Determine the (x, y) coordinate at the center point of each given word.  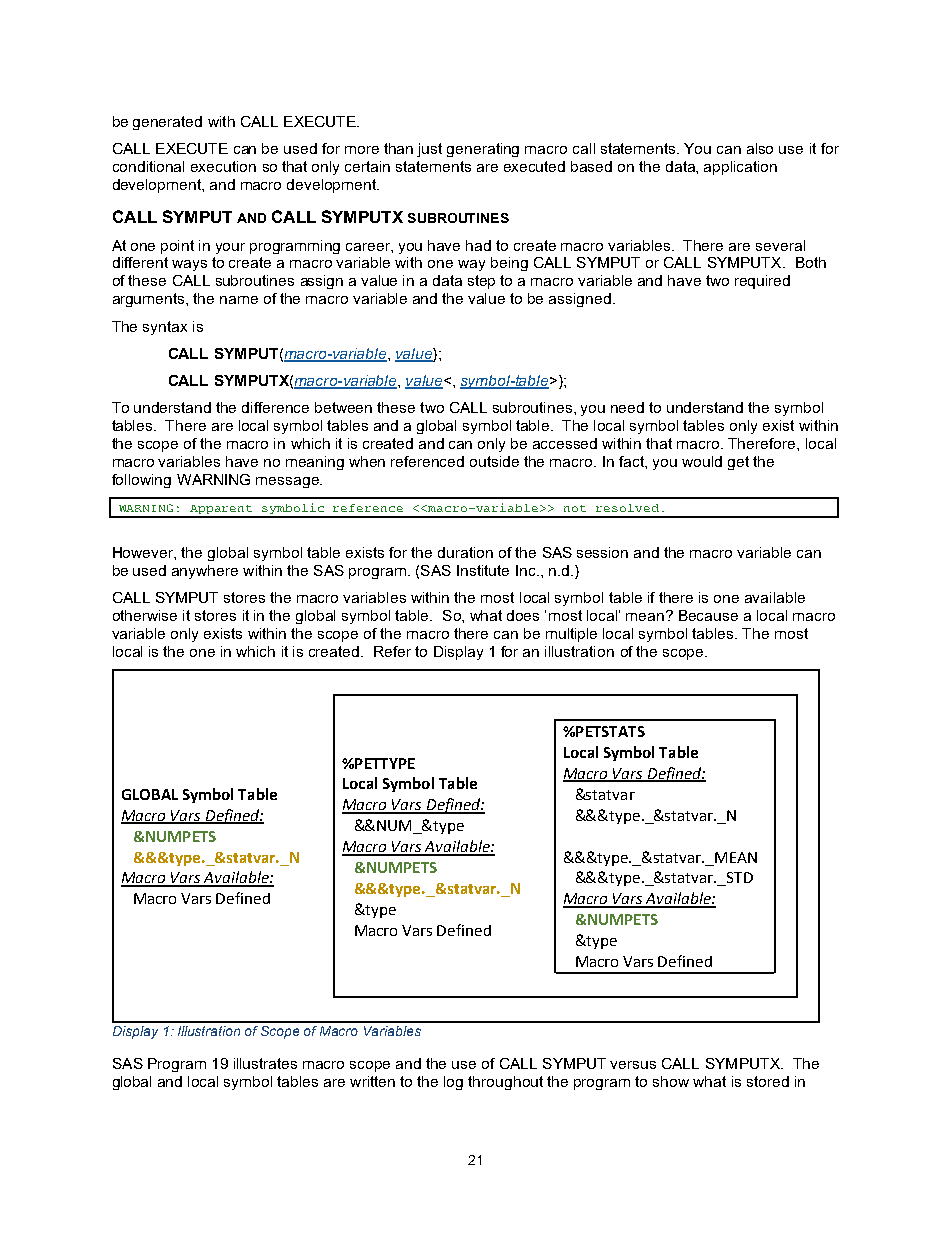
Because (708, 615)
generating (483, 150)
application (740, 168)
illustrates (265, 1063)
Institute (483, 570)
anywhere (205, 572)
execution (223, 166)
